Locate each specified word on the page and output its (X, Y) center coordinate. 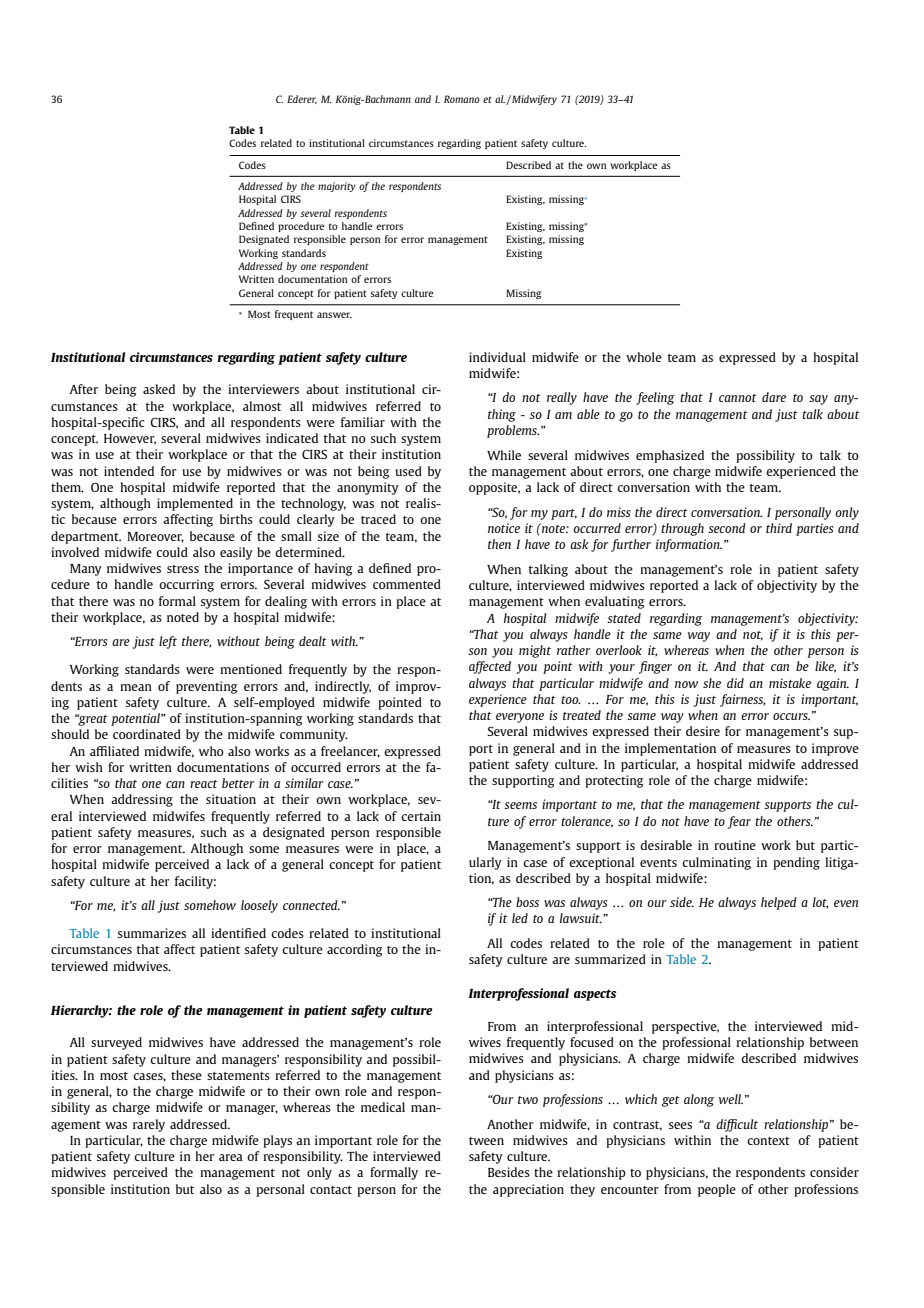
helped (779, 903)
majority (337, 187)
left (168, 642)
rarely (149, 1125)
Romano (462, 99)
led (520, 918)
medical (383, 1107)
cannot (738, 398)
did (735, 683)
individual (497, 357)
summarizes (152, 933)
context (768, 1141)
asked (159, 389)
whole (644, 357)
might (535, 651)
